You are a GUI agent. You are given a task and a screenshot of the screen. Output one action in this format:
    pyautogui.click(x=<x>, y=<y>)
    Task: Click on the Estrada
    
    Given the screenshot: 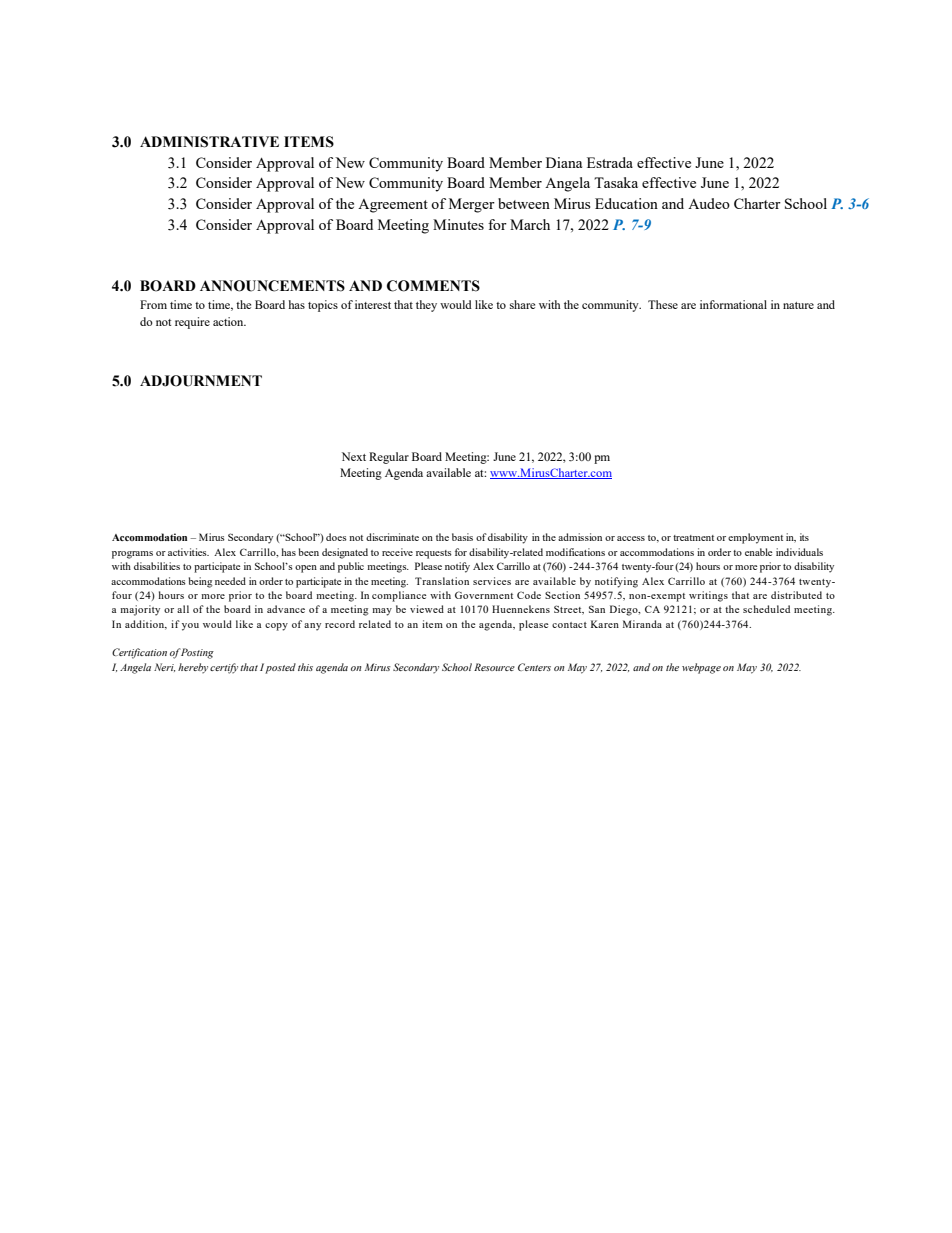 What is the action you would take?
    pyautogui.click(x=610, y=162)
